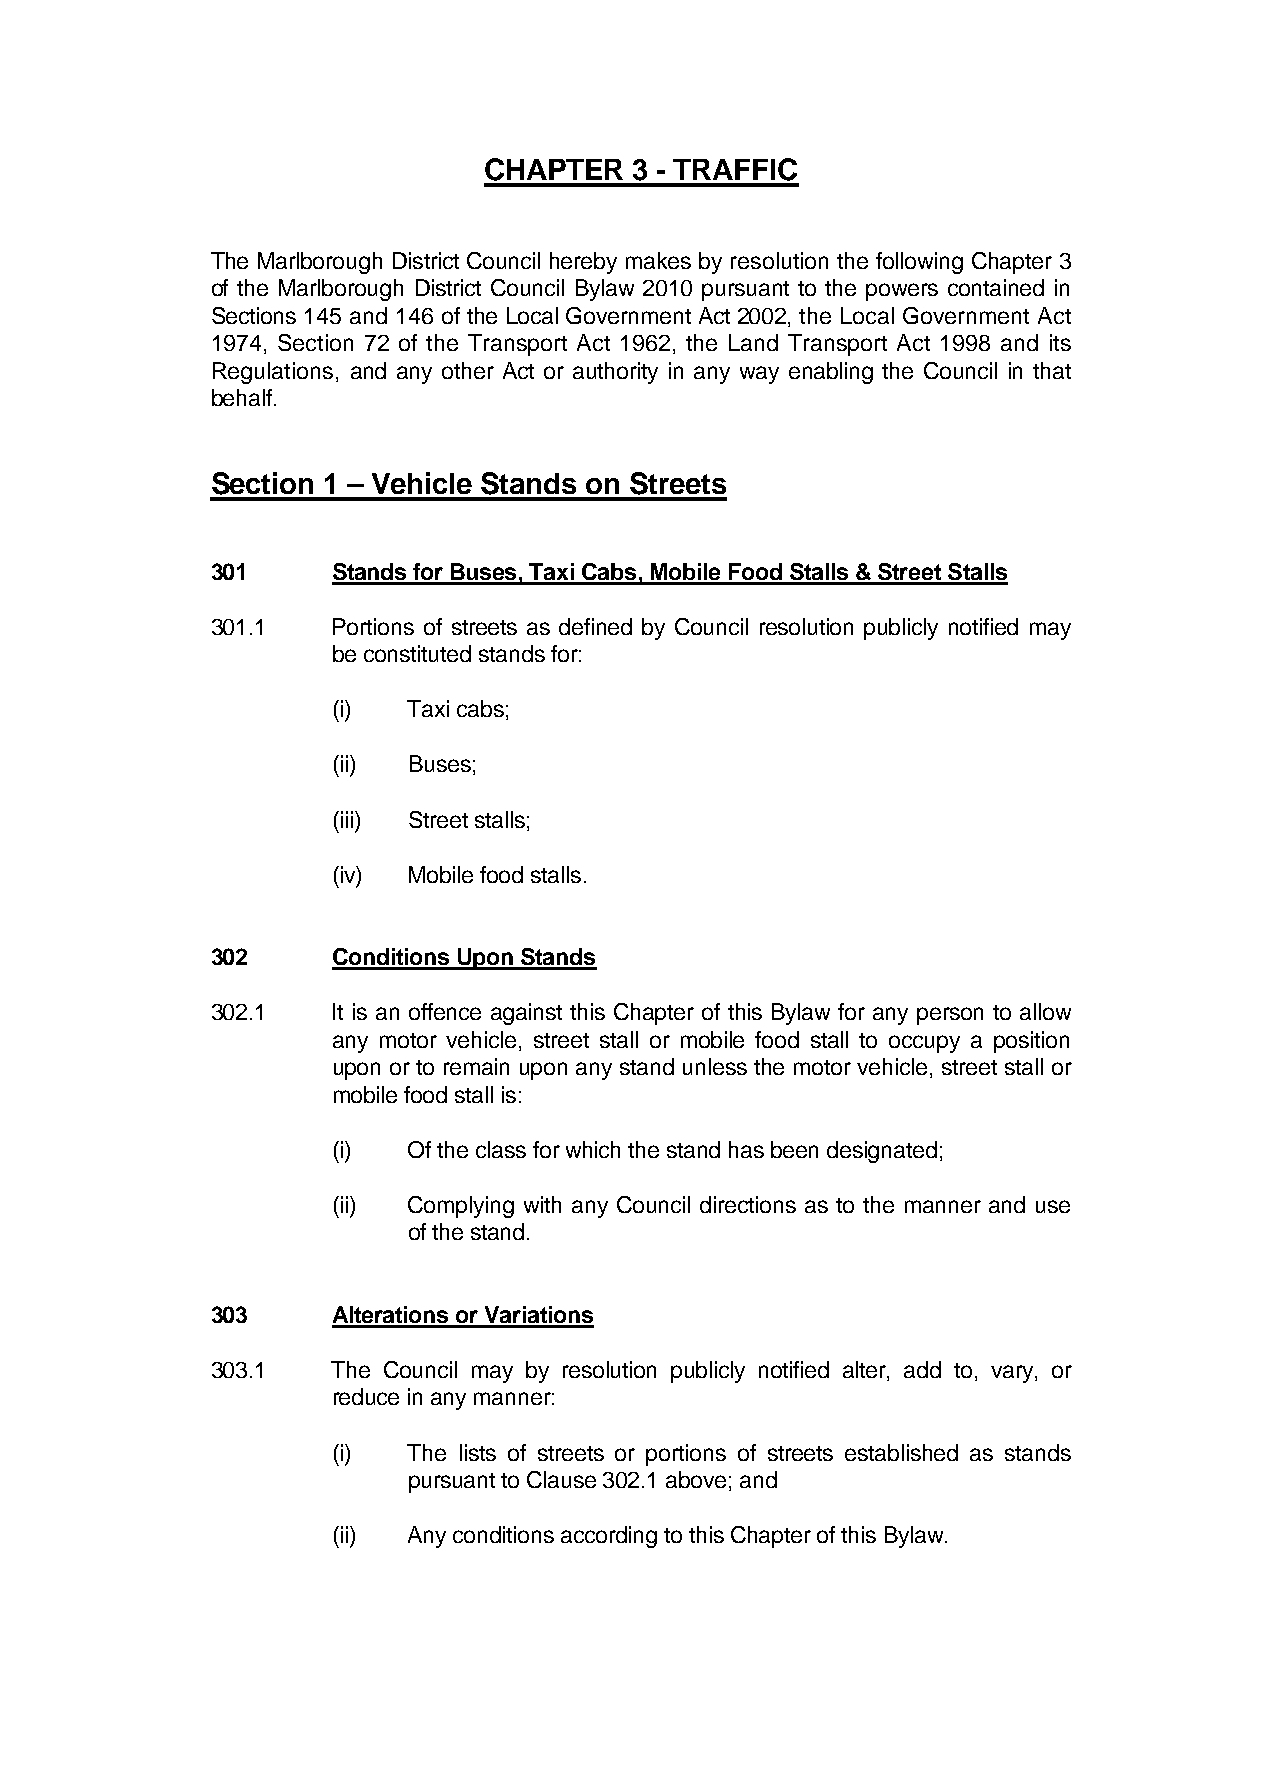 This screenshot has width=1264, height=1788. What do you see at coordinates (417, 653) in the screenshot?
I see `constituted` at bounding box center [417, 653].
